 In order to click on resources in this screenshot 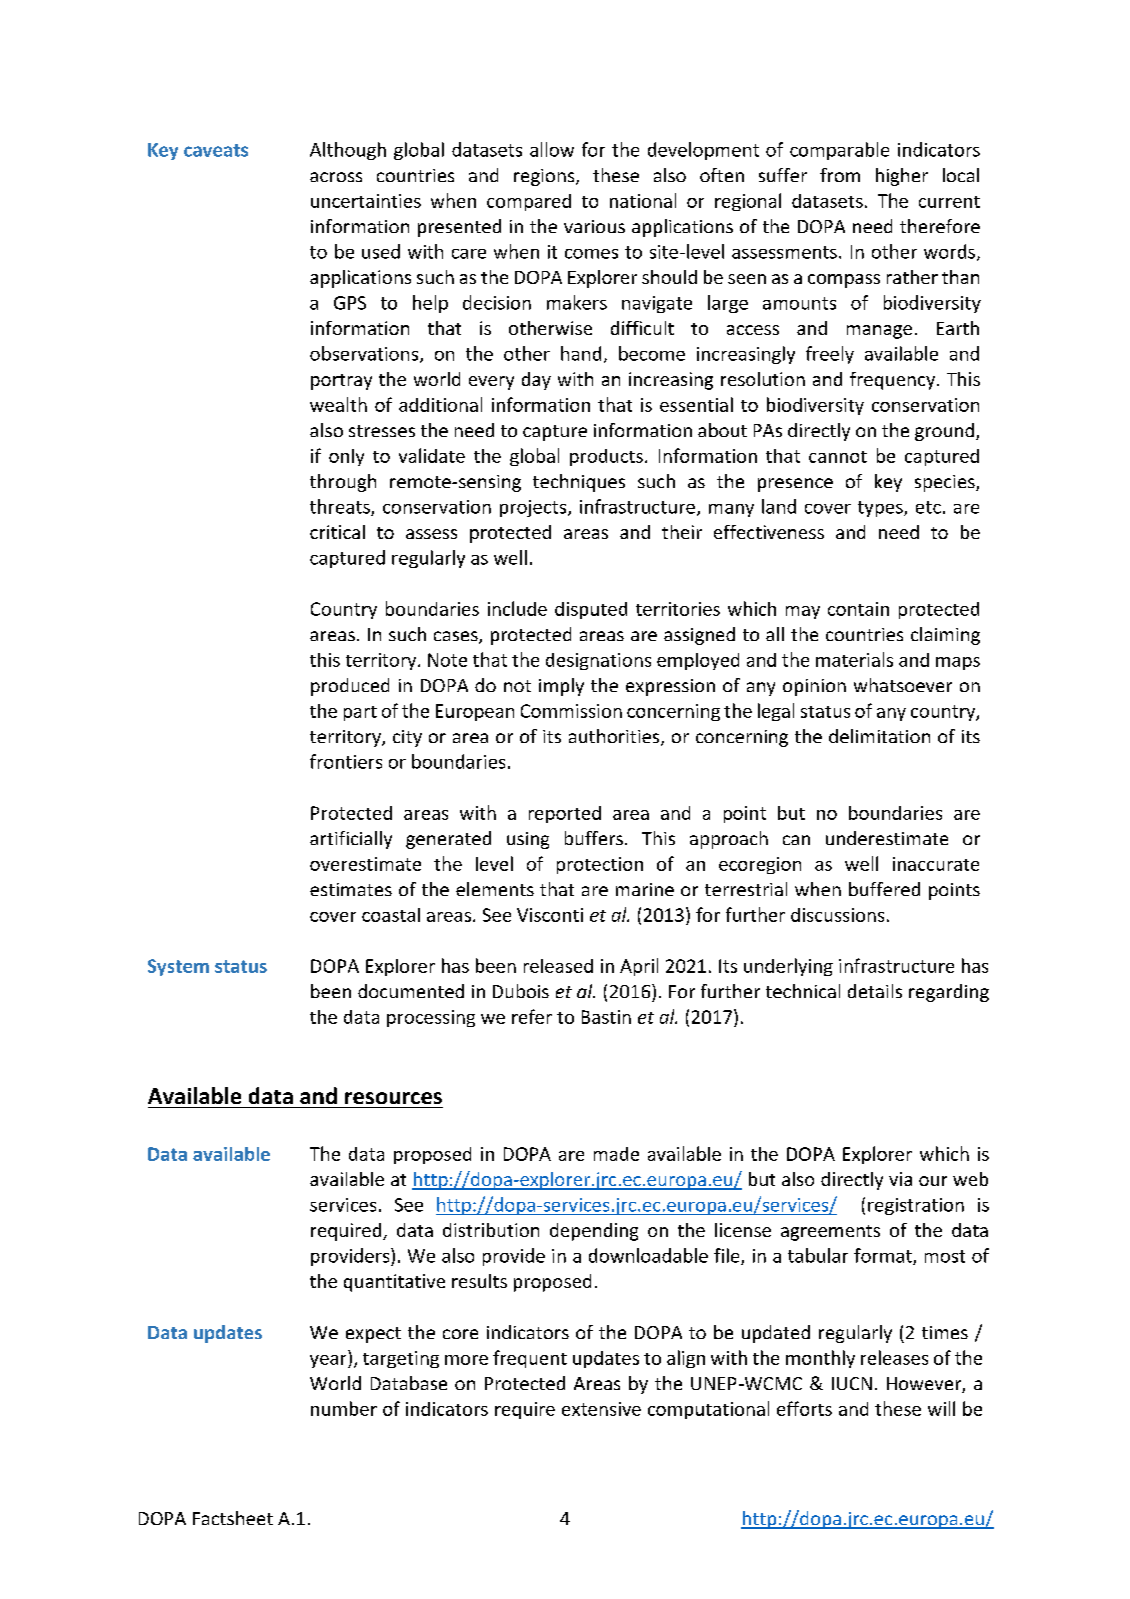, I will do `click(393, 1098)`.
